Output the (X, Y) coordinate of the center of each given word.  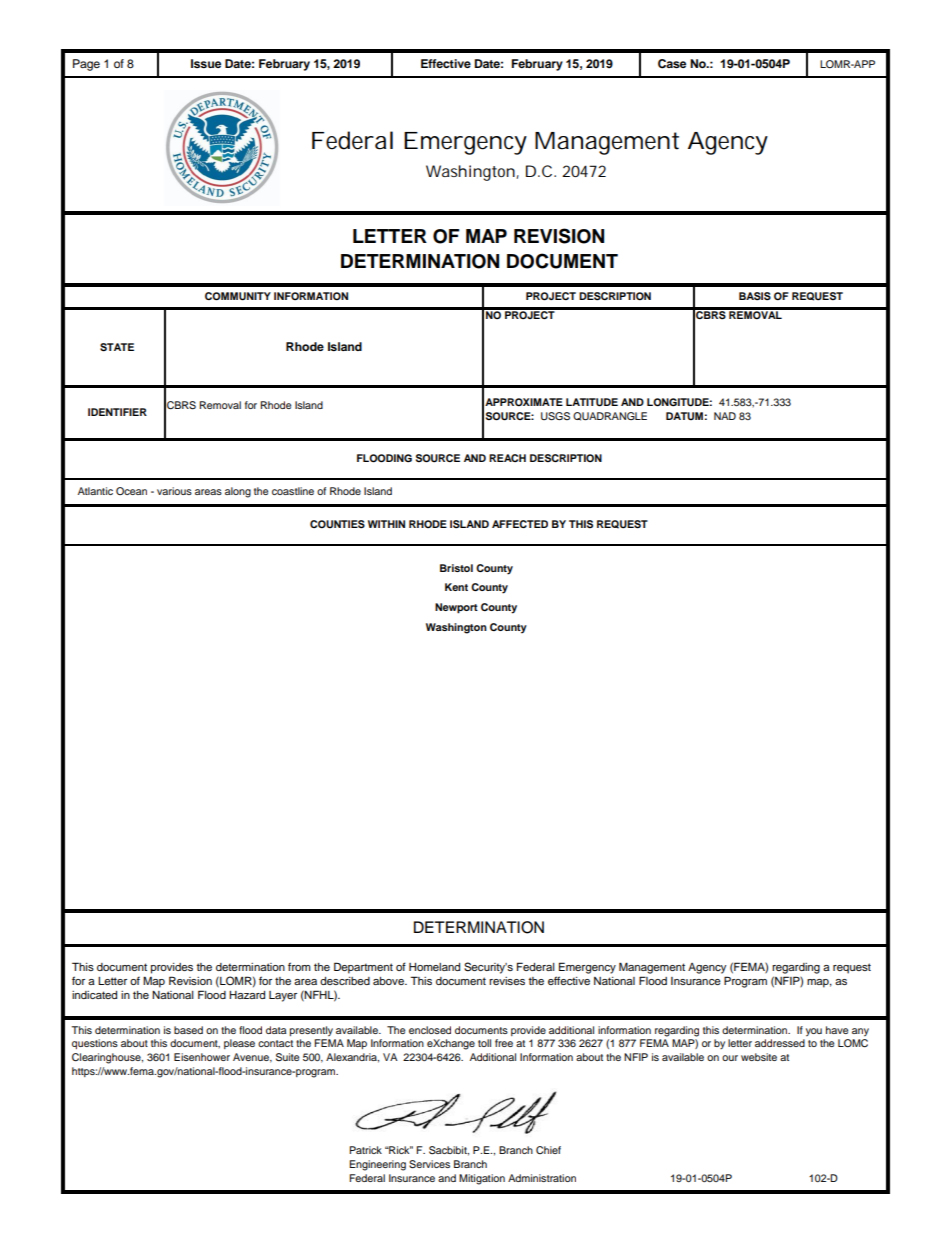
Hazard (247, 995)
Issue (206, 63)
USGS (555, 416)
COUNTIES (337, 524)
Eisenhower (202, 1057)
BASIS (755, 296)
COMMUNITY (238, 296)
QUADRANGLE (610, 416)
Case (672, 64)
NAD (725, 416)
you (814, 1032)
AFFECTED (520, 524)
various (174, 491)
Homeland (434, 967)
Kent (456, 587)
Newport (456, 608)
